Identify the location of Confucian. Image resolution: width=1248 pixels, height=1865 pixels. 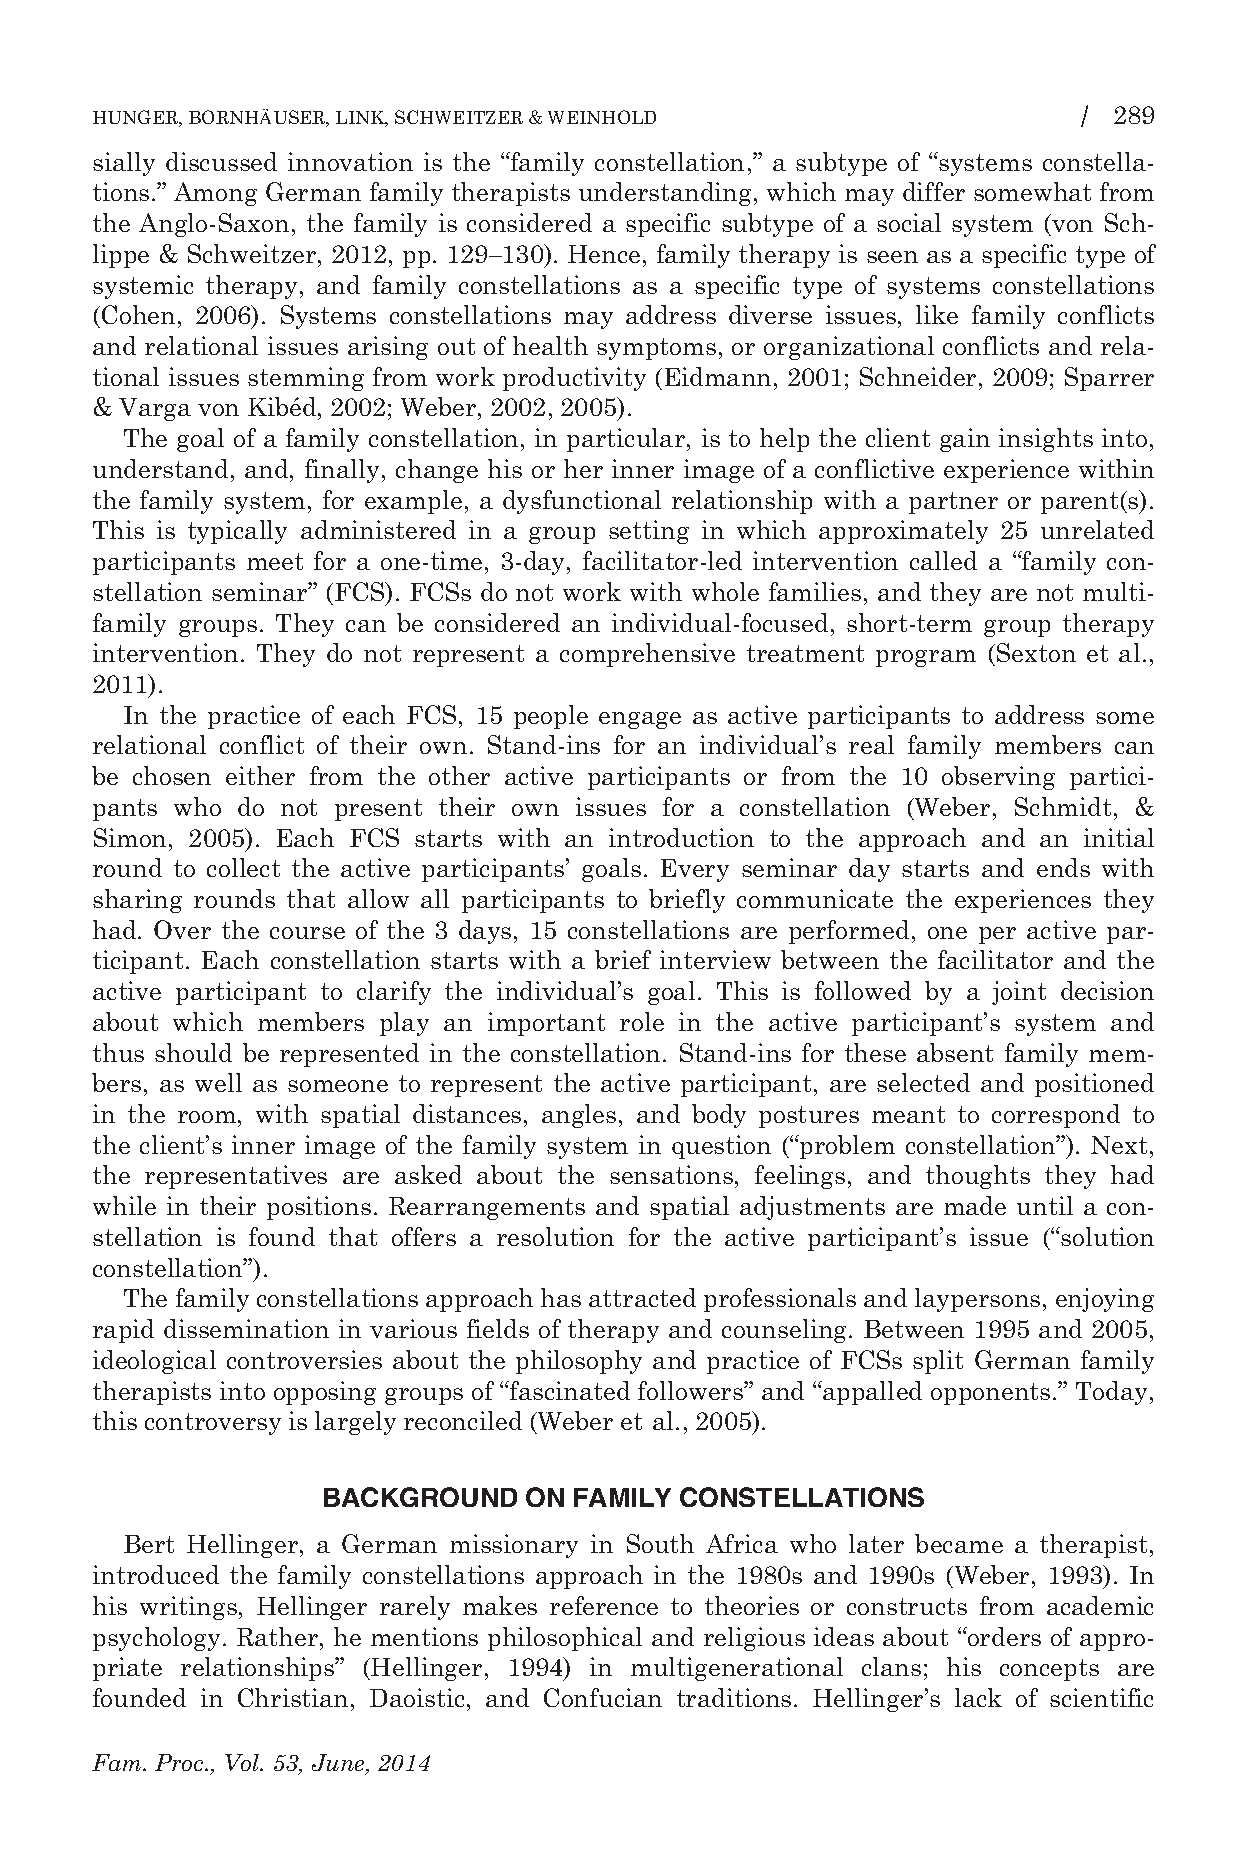
(603, 1697).
